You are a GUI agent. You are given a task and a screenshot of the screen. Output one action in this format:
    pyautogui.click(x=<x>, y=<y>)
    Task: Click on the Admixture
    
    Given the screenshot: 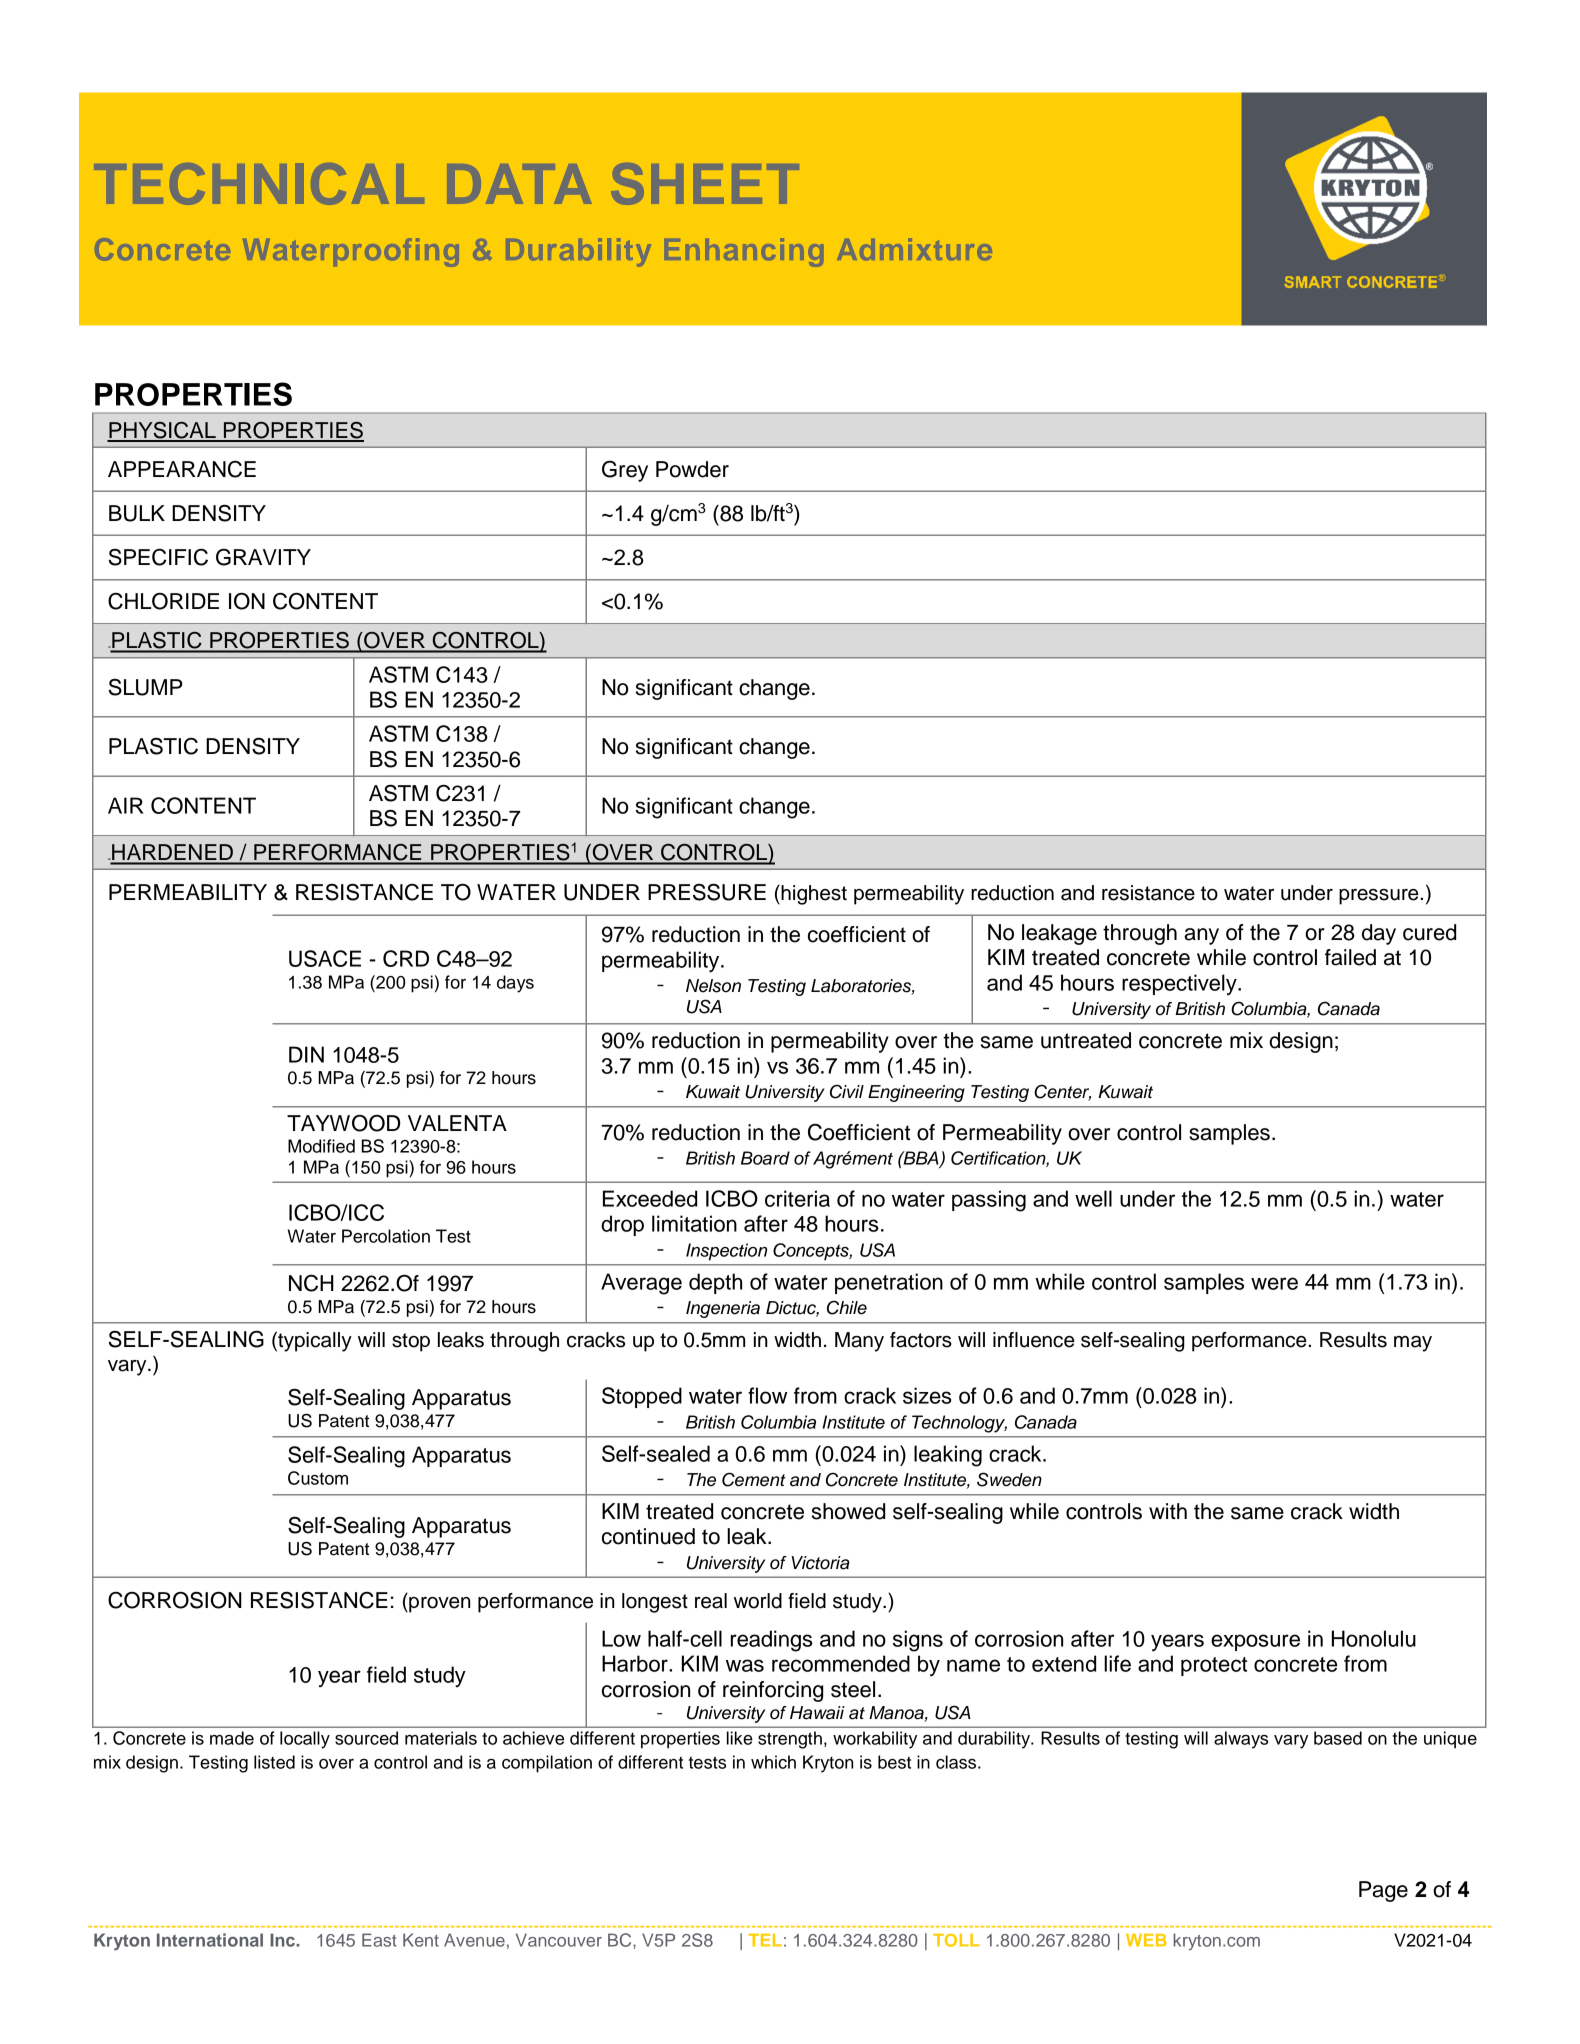 What is the action you would take?
    pyautogui.click(x=914, y=249)
